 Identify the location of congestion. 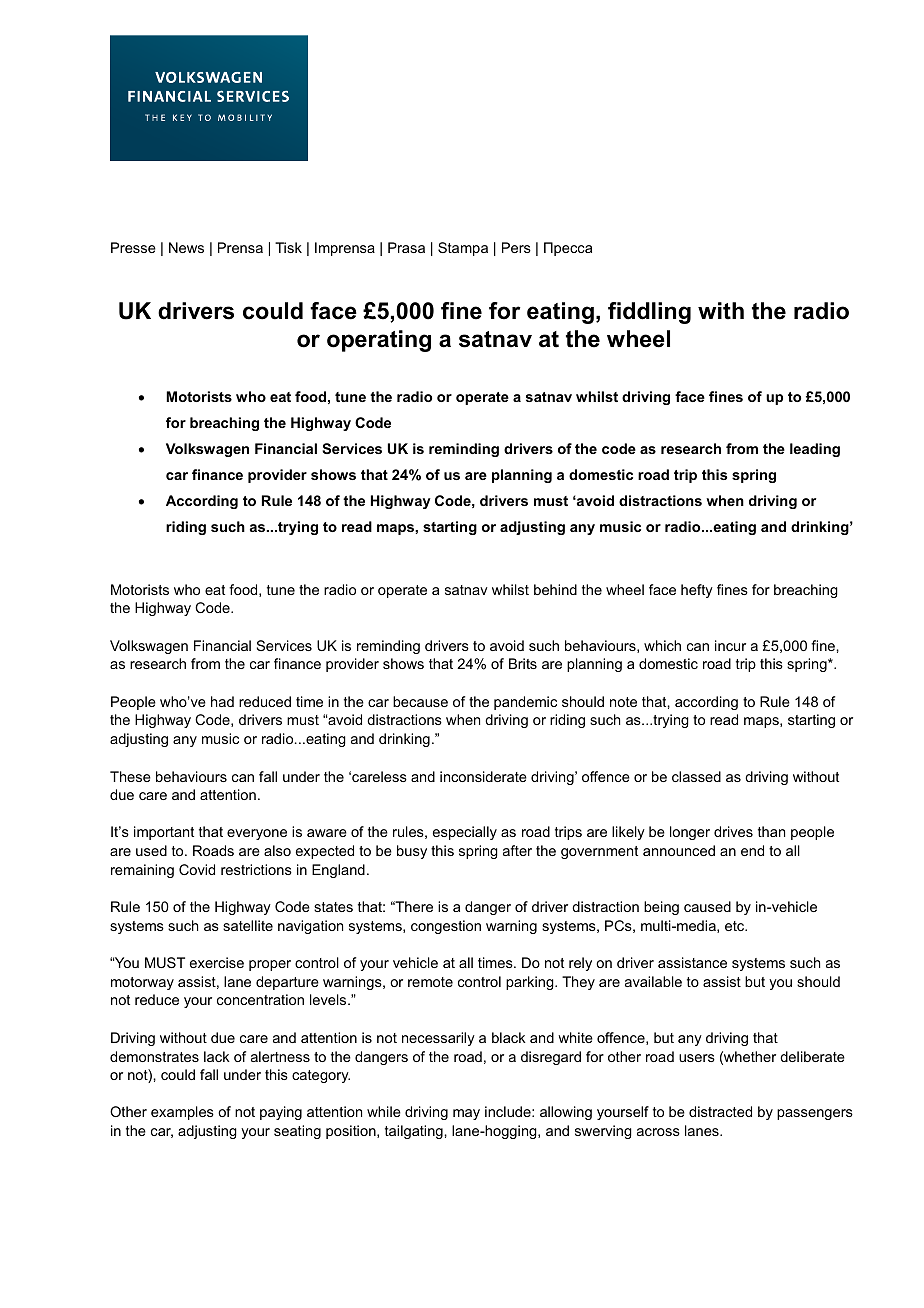
(446, 927).
